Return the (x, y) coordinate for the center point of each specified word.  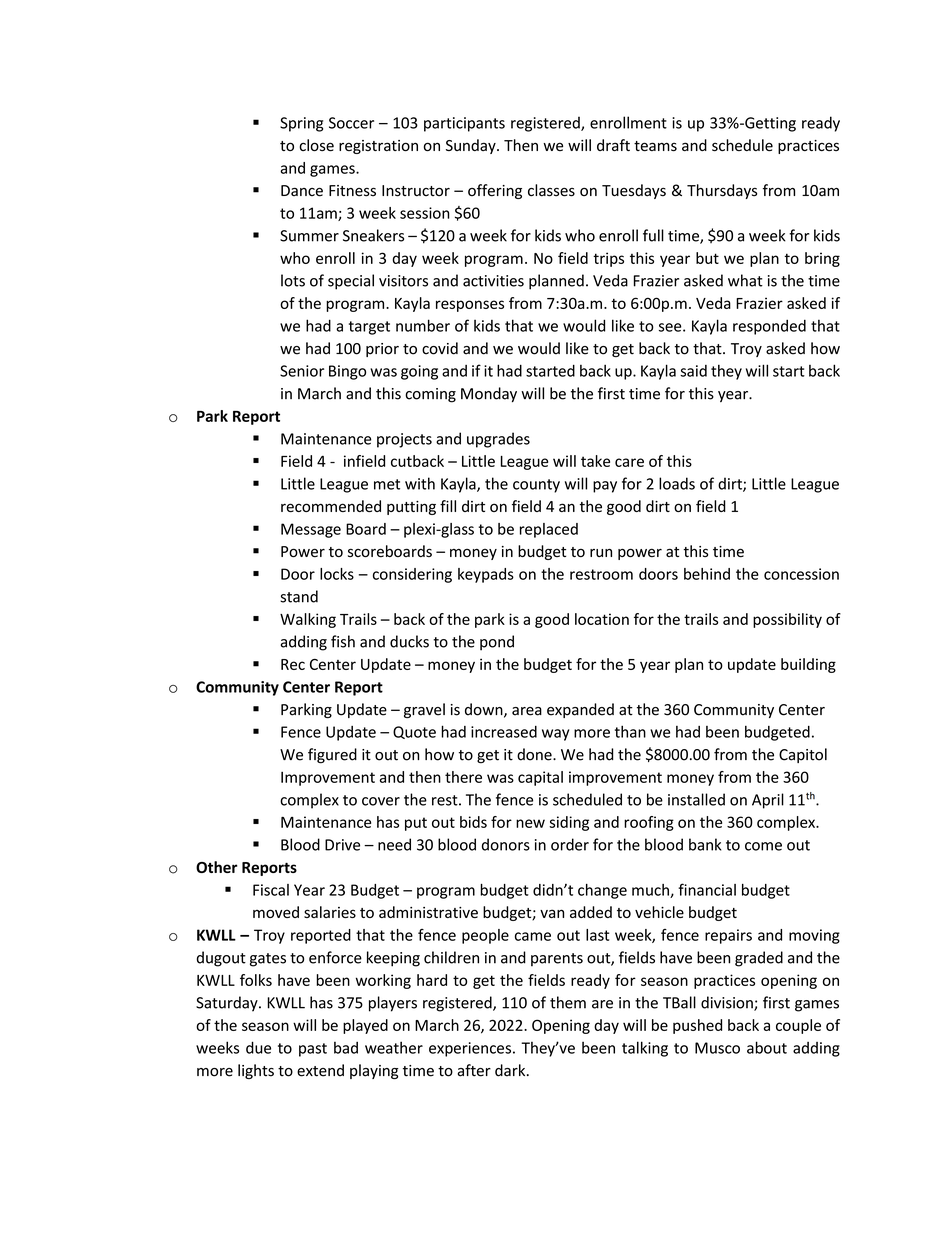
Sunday (472, 146)
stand (299, 596)
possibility (787, 620)
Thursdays (722, 191)
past (313, 1050)
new (530, 823)
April (768, 801)
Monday (489, 394)
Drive (342, 845)
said (693, 371)
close (316, 145)
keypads (486, 575)
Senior (302, 371)
